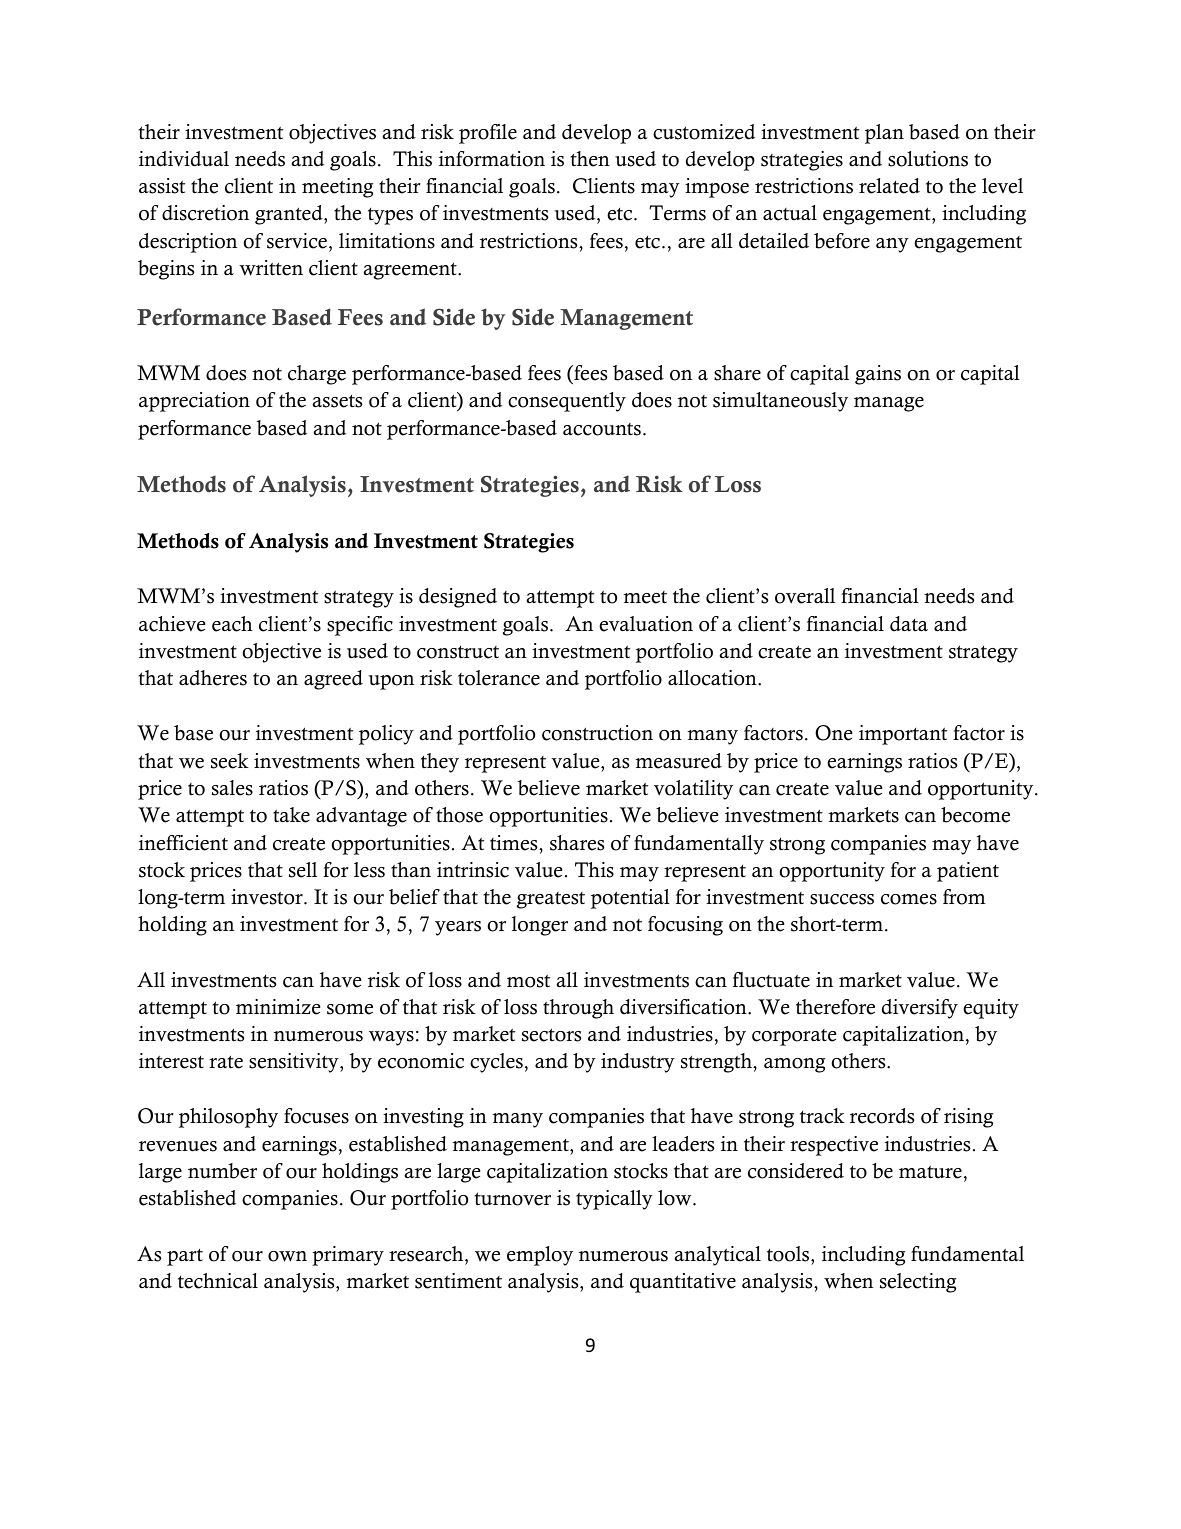 This screenshot has height=1529, width=1181. What do you see at coordinates (602, 429) in the screenshot?
I see `accounts` at bounding box center [602, 429].
